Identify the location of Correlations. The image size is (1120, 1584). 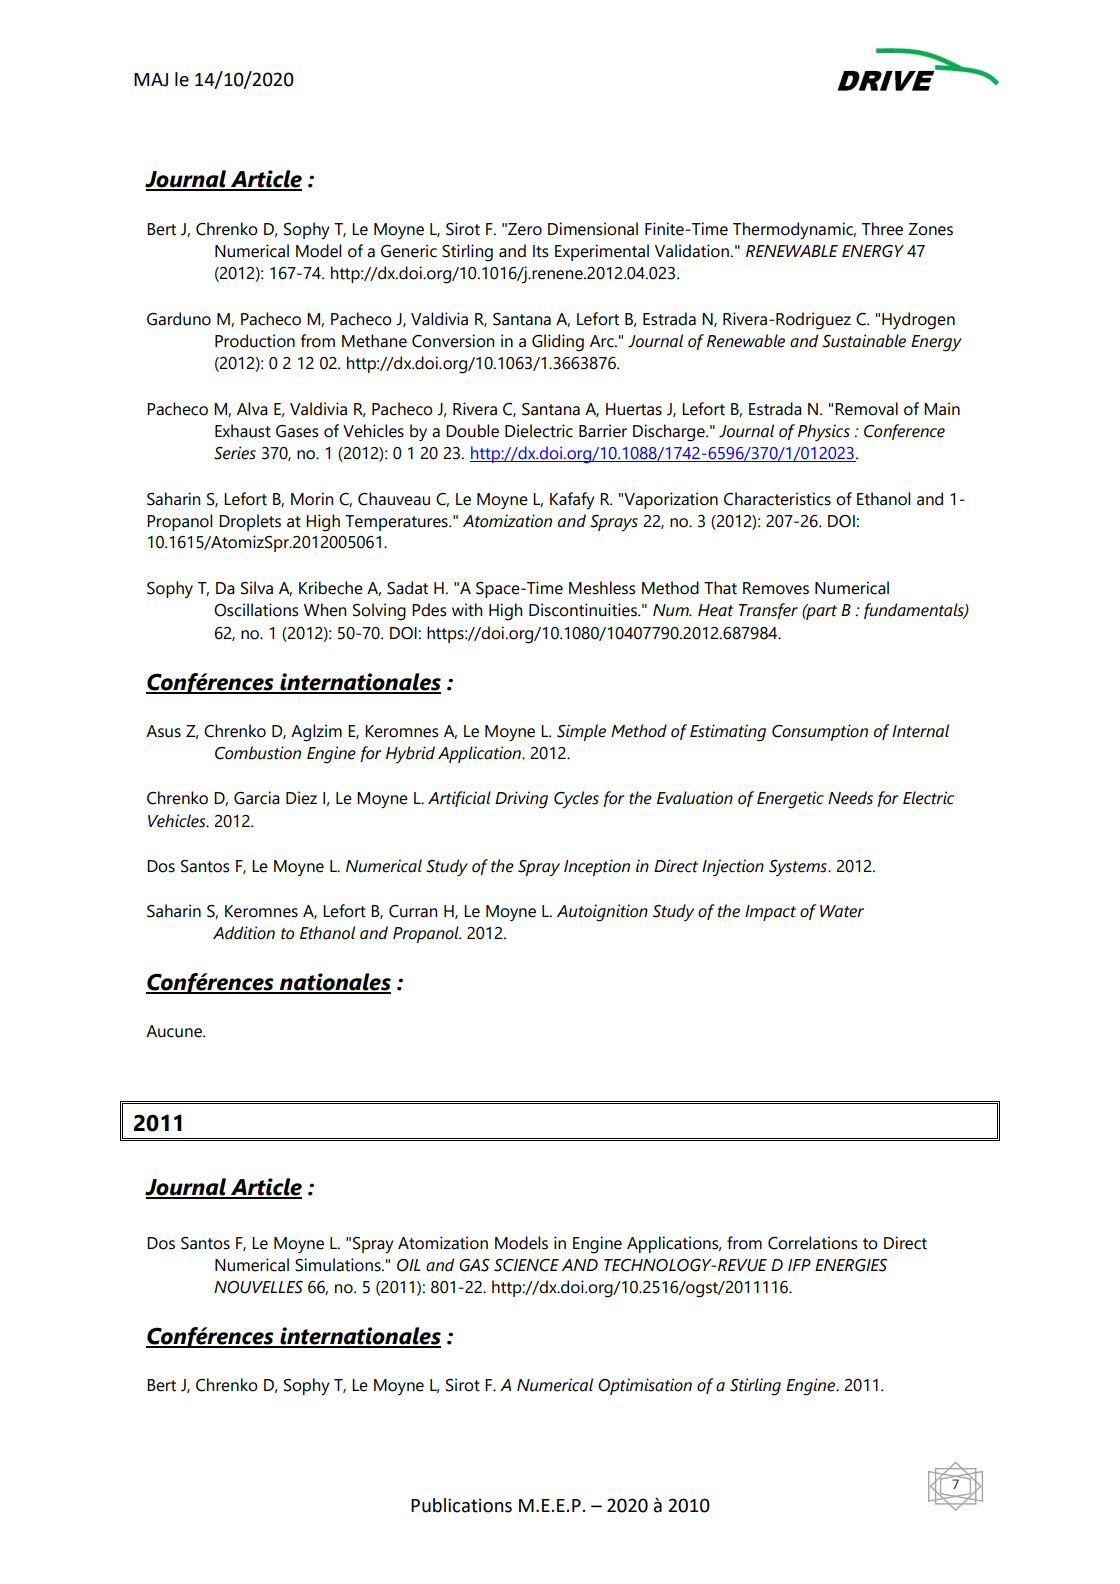
(813, 1243).
